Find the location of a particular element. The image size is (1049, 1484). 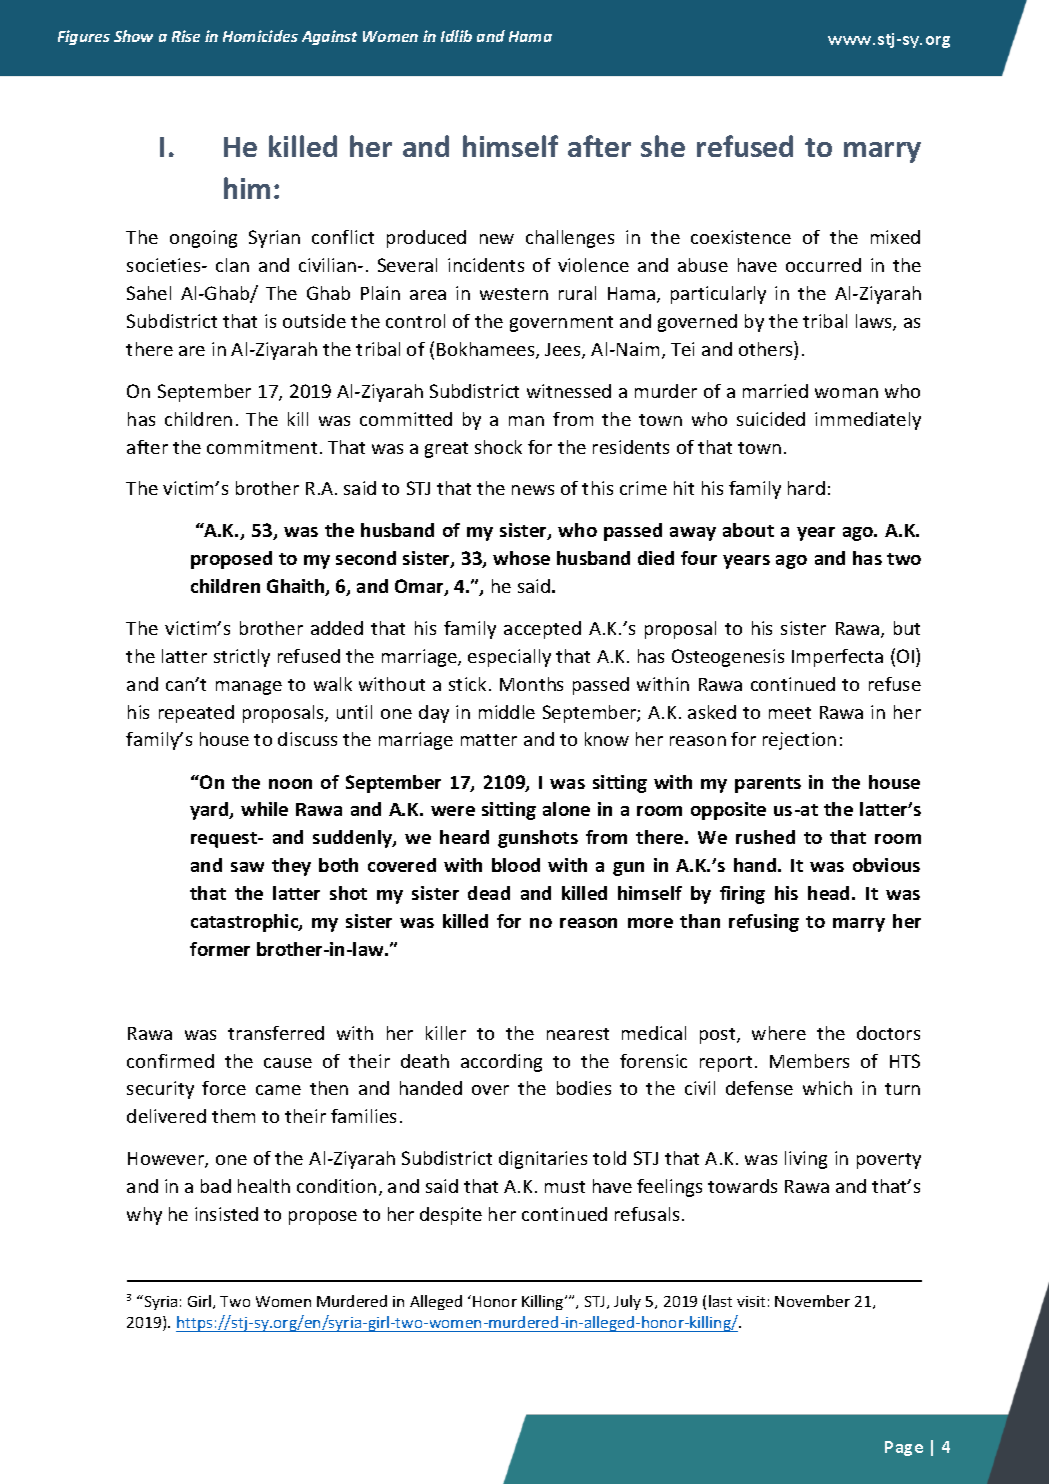

Against is located at coordinates (329, 37).
